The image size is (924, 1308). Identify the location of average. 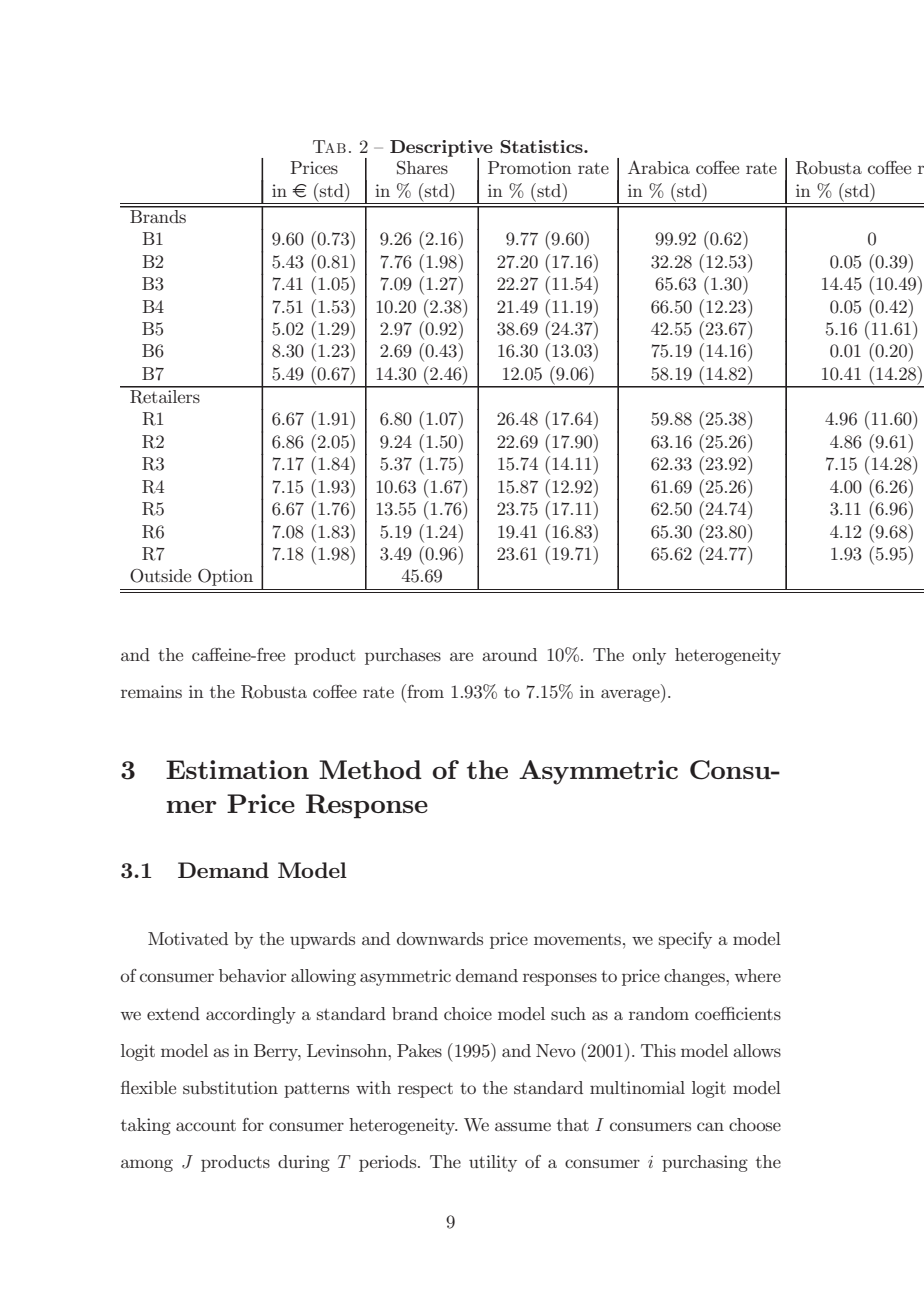
(631, 696).
